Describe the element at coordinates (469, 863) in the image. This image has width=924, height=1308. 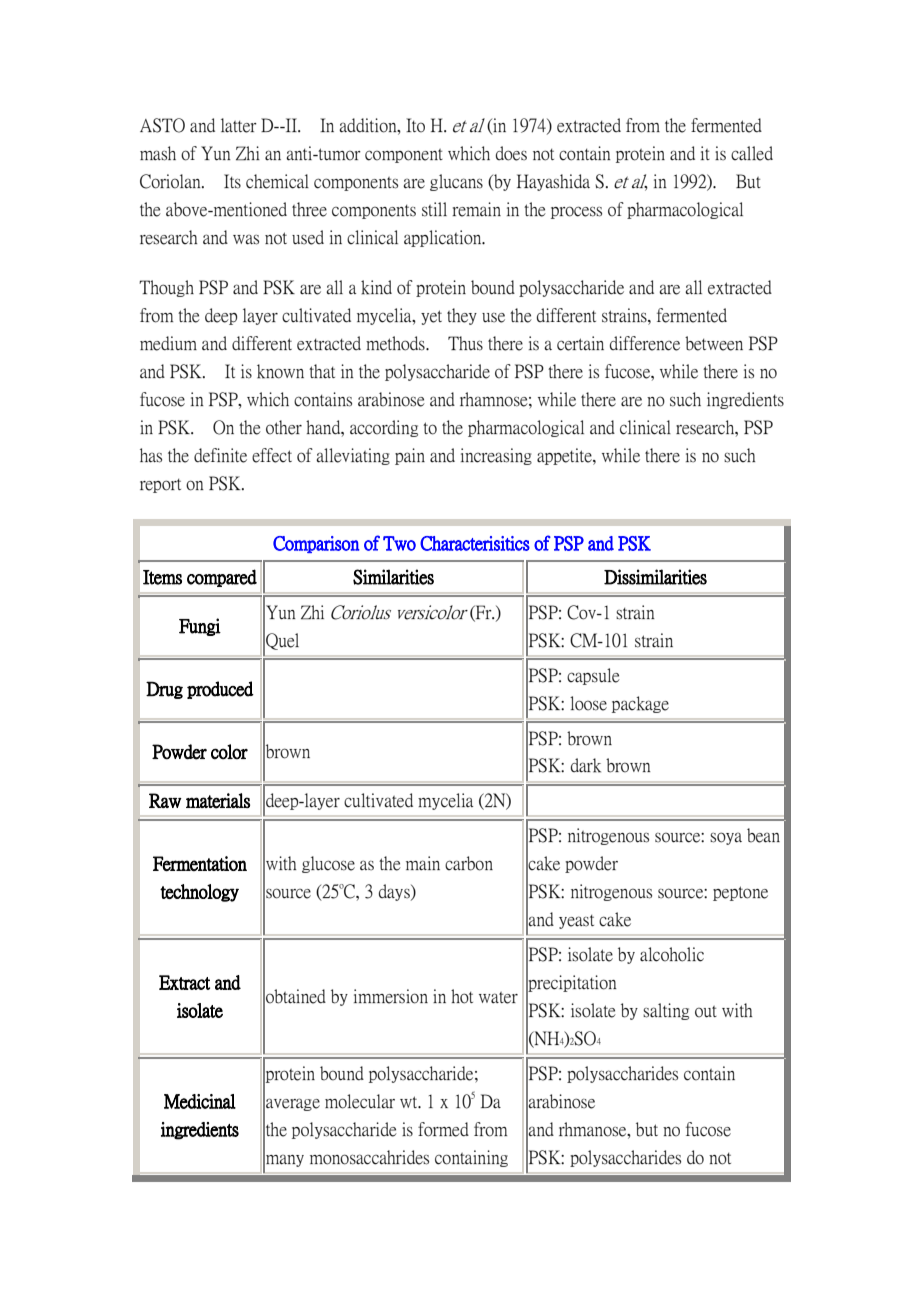
I see `carbon` at that location.
